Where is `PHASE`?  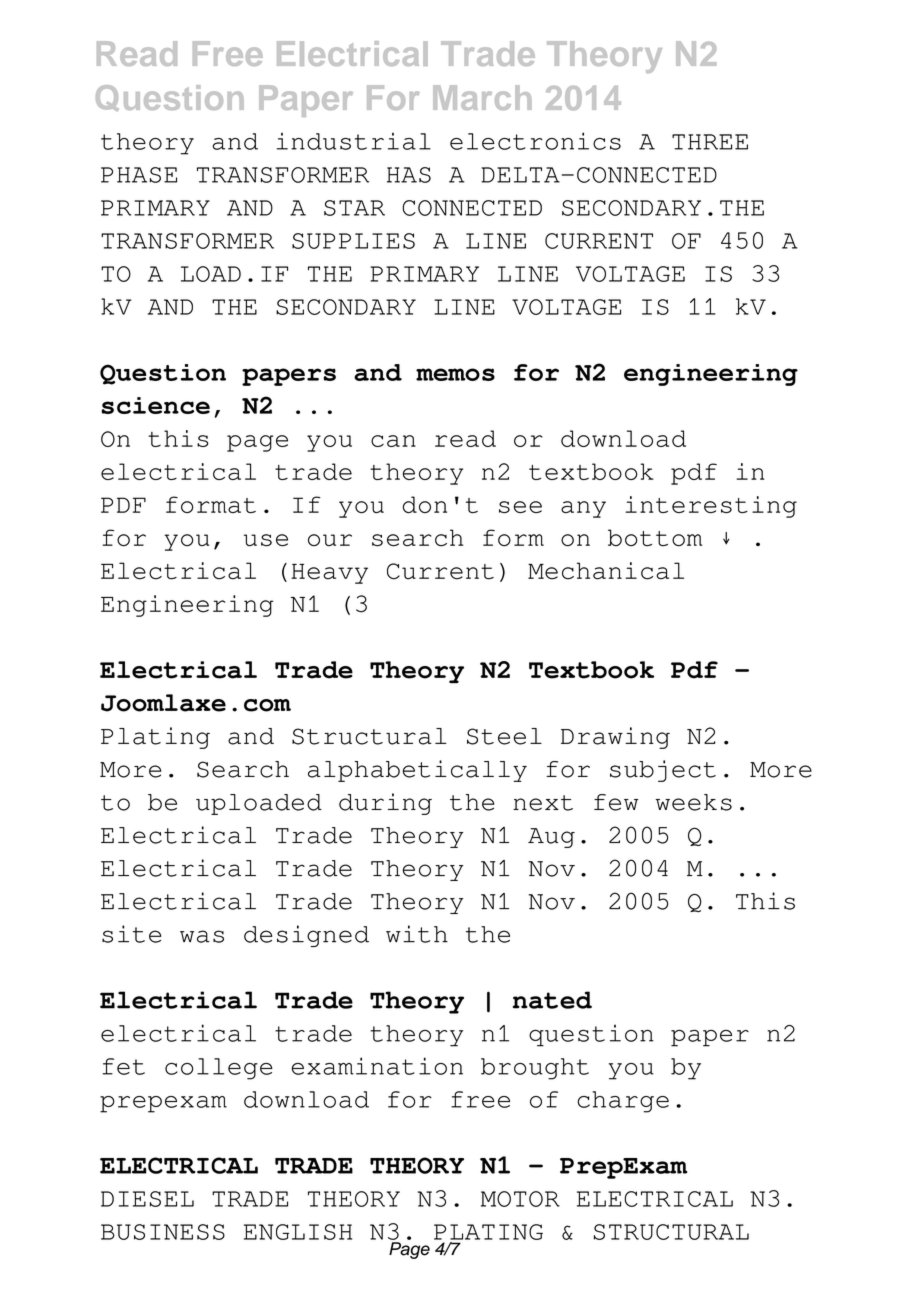 PHASE is located at coordinates (139, 175).
